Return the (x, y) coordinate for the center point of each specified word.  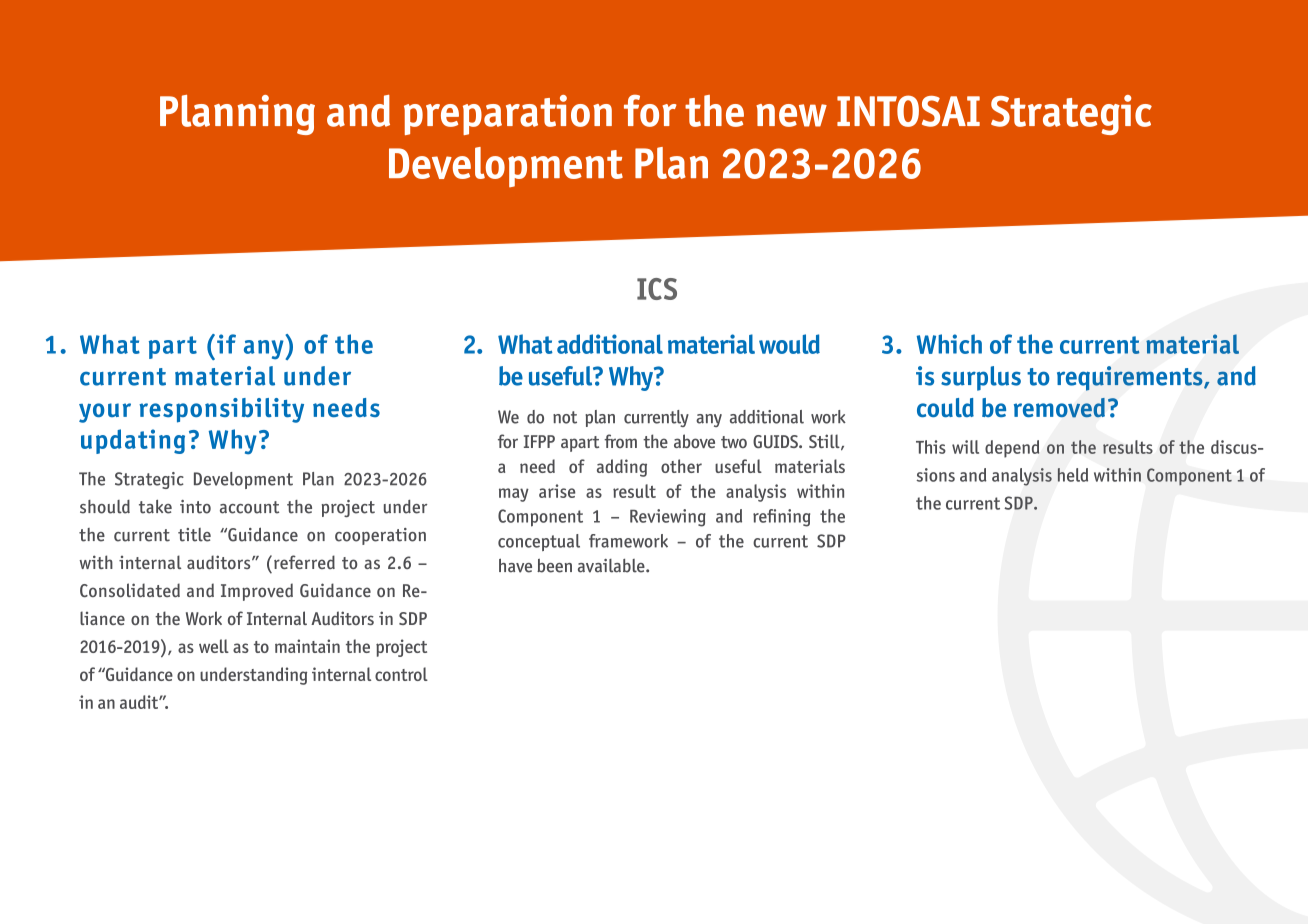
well (214, 646)
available (612, 566)
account (249, 507)
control (401, 674)
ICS (657, 289)
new (791, 115)
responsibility (221, 410)
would (789, 344)
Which (949, 344)
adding (622, 468)
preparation (508, 115)
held (1073, 475)
